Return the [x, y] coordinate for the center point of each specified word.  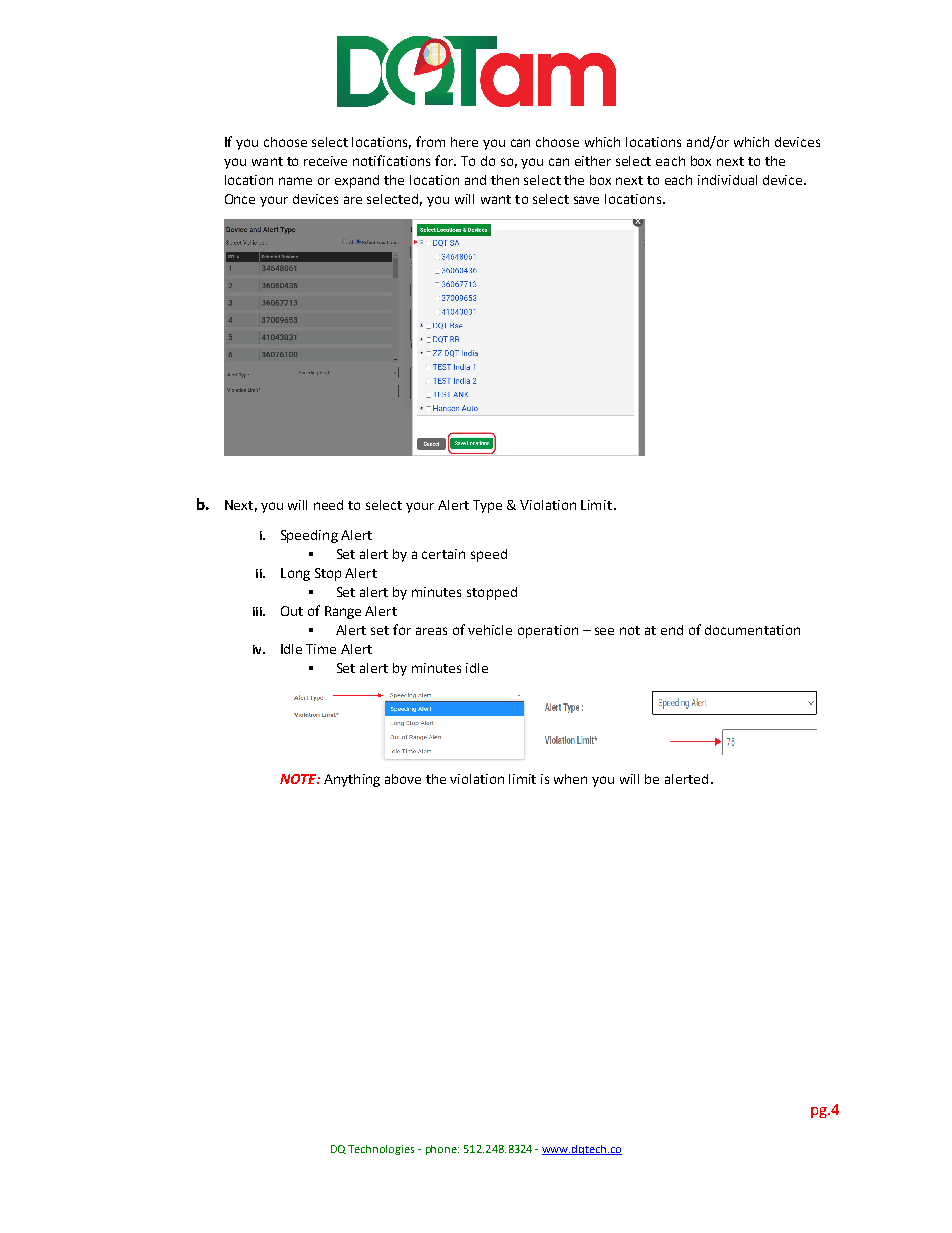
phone [442, 1150]
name [295, 181]
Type [487, 506]
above [403, 779]
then [505, 180]
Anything [352, 780]
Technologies [381, 1150]
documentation [752, 630]
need [328, 505]
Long [295, 574]
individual [727, 180]
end [672, 630]
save [586, 200]
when [570, 779]
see [604, 631]
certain [443, 554]
